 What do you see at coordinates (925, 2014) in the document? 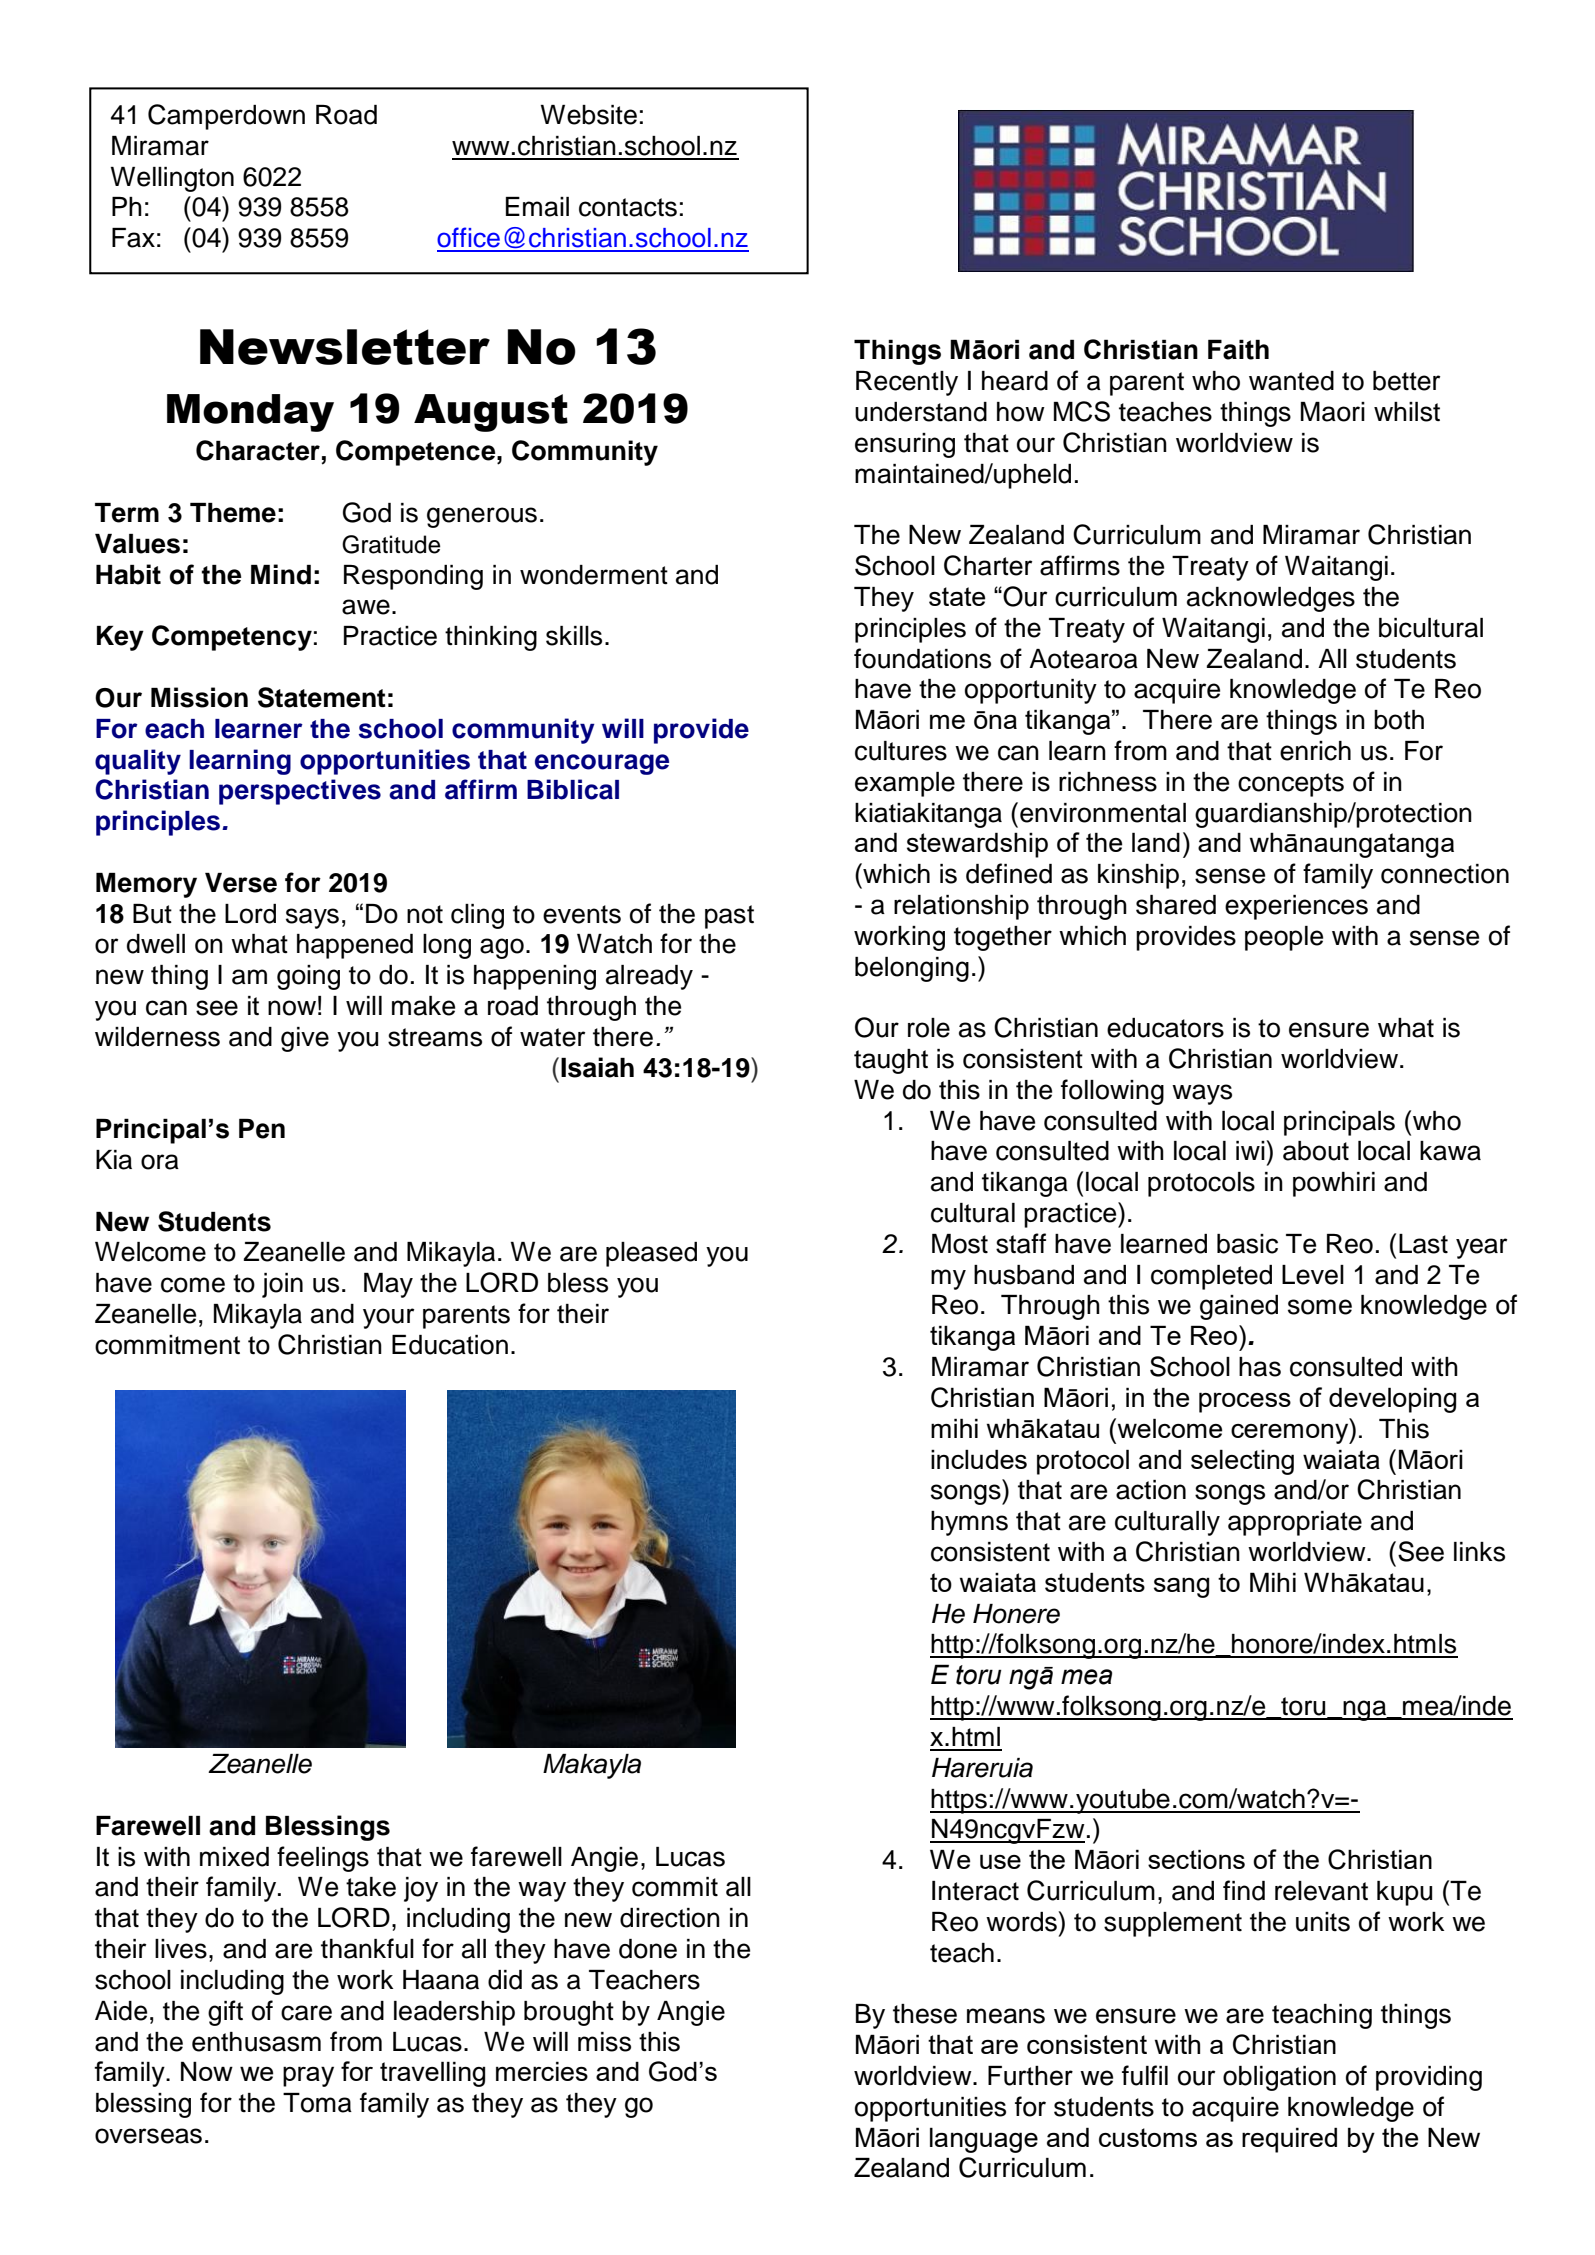
I see `these` at bounding box center [925, 2014].
